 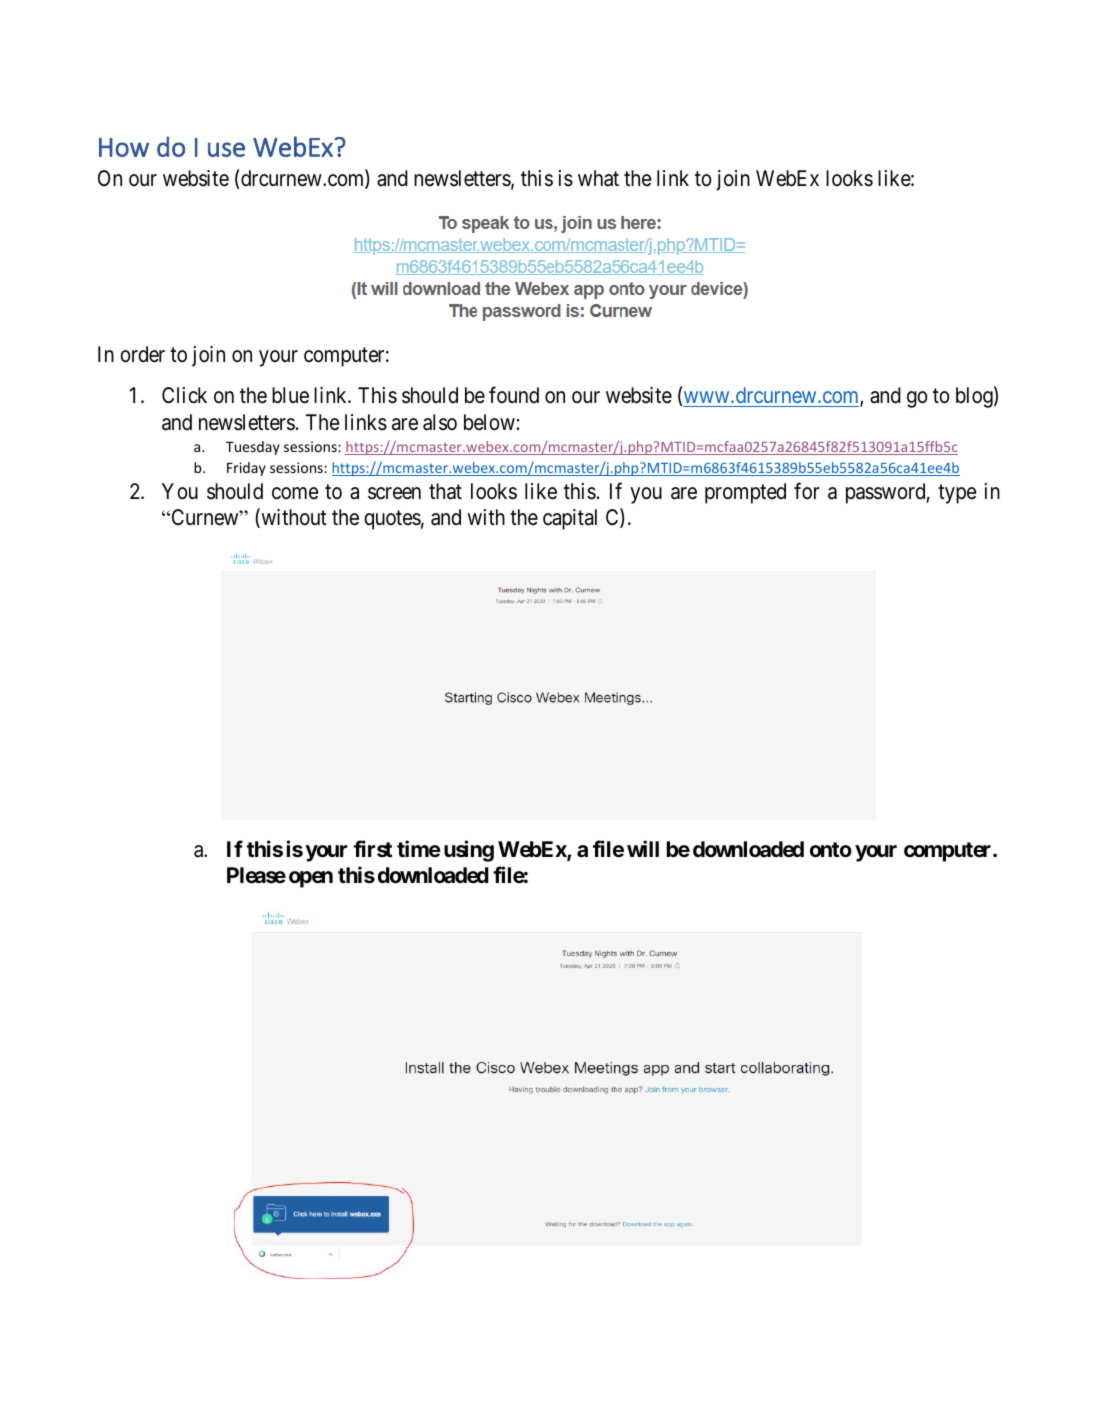 I want to click on what, so click(x=598, y=178).
